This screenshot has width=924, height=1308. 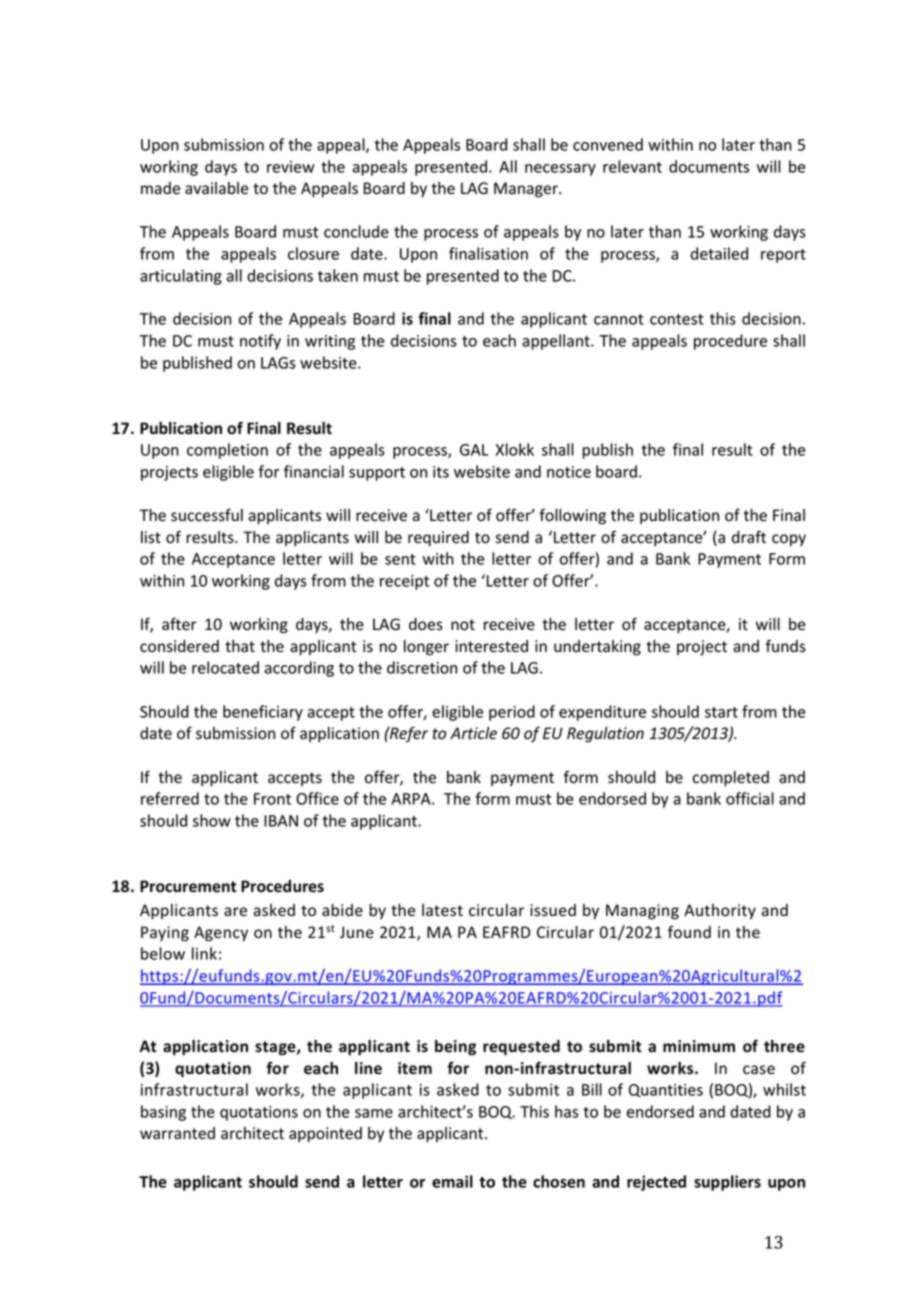 What do you see at coordinates (272, 799) in the screenshot?
I see `Front` at bounding box center [272, 799].
